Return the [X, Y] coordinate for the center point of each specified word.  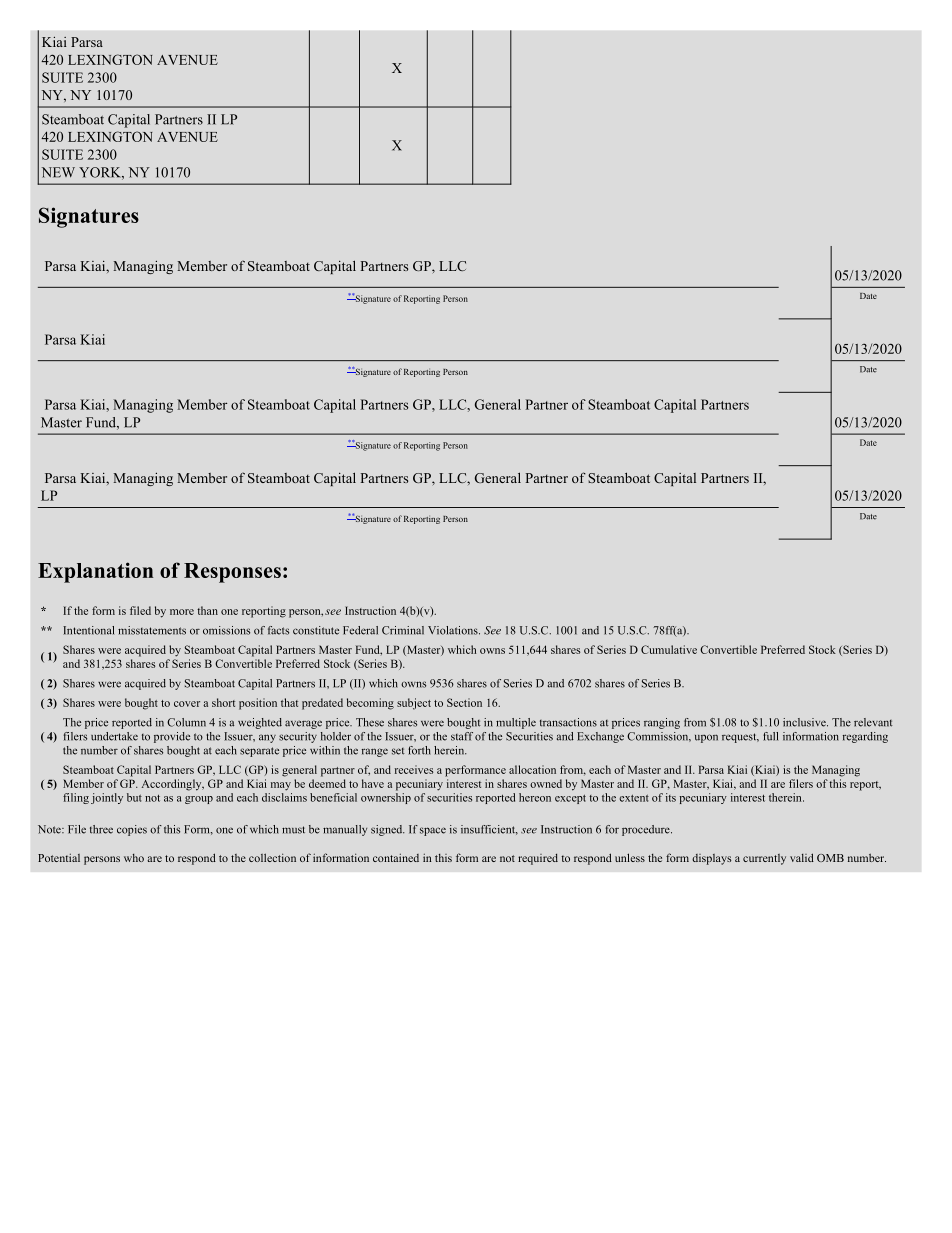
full [770, 736]
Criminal [403, 630]
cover [187, 704]
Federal [360, 630]
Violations [454, 630]
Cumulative [669, 649]
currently [764, 859]
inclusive [805, 722]
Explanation [95, 572]
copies [132, 830]
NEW [58, 172]
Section [464, 702]
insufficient [489, 830]
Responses [232, 573]
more [182, 612]
